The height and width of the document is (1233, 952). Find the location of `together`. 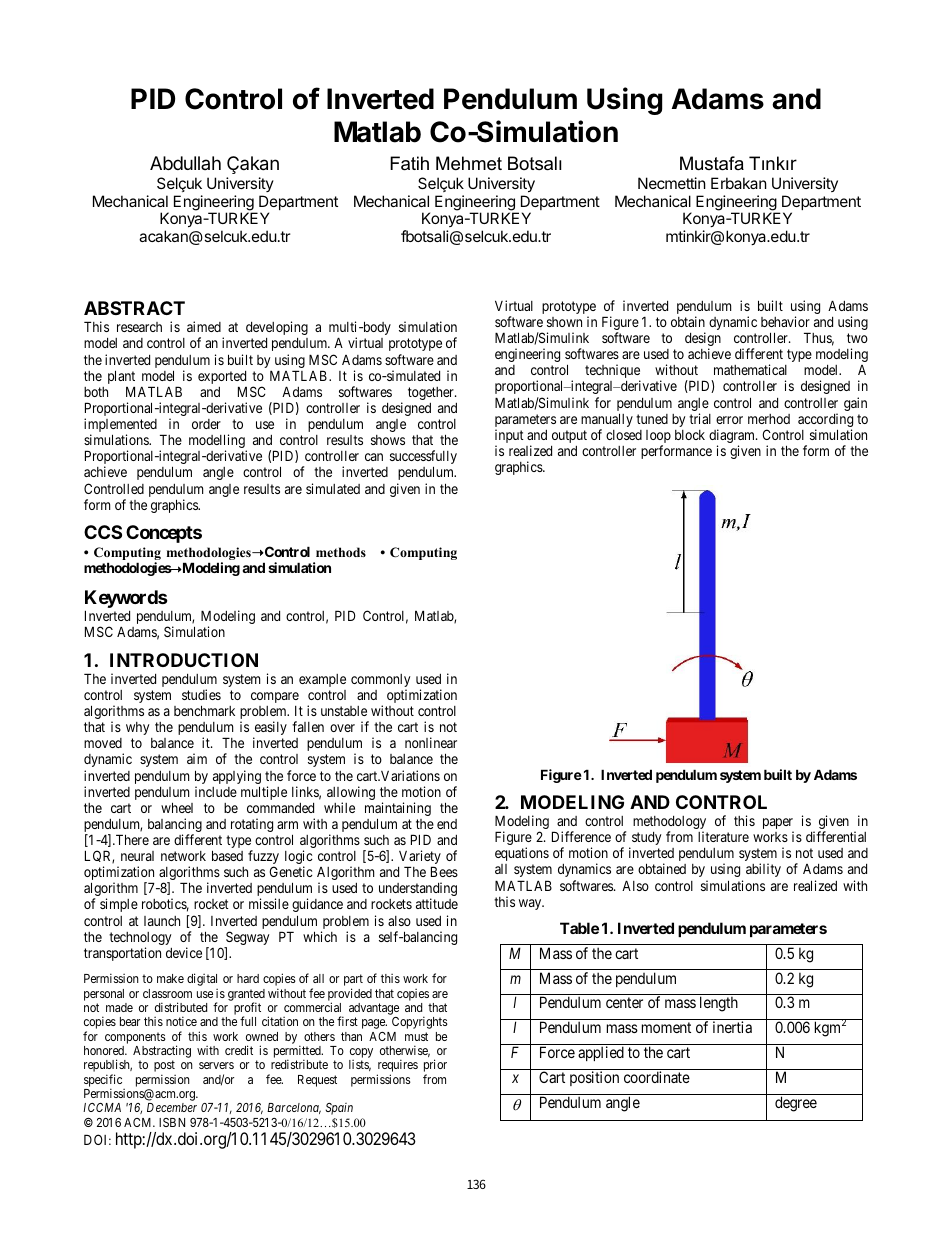

together is located at coordinates (432, 393).
